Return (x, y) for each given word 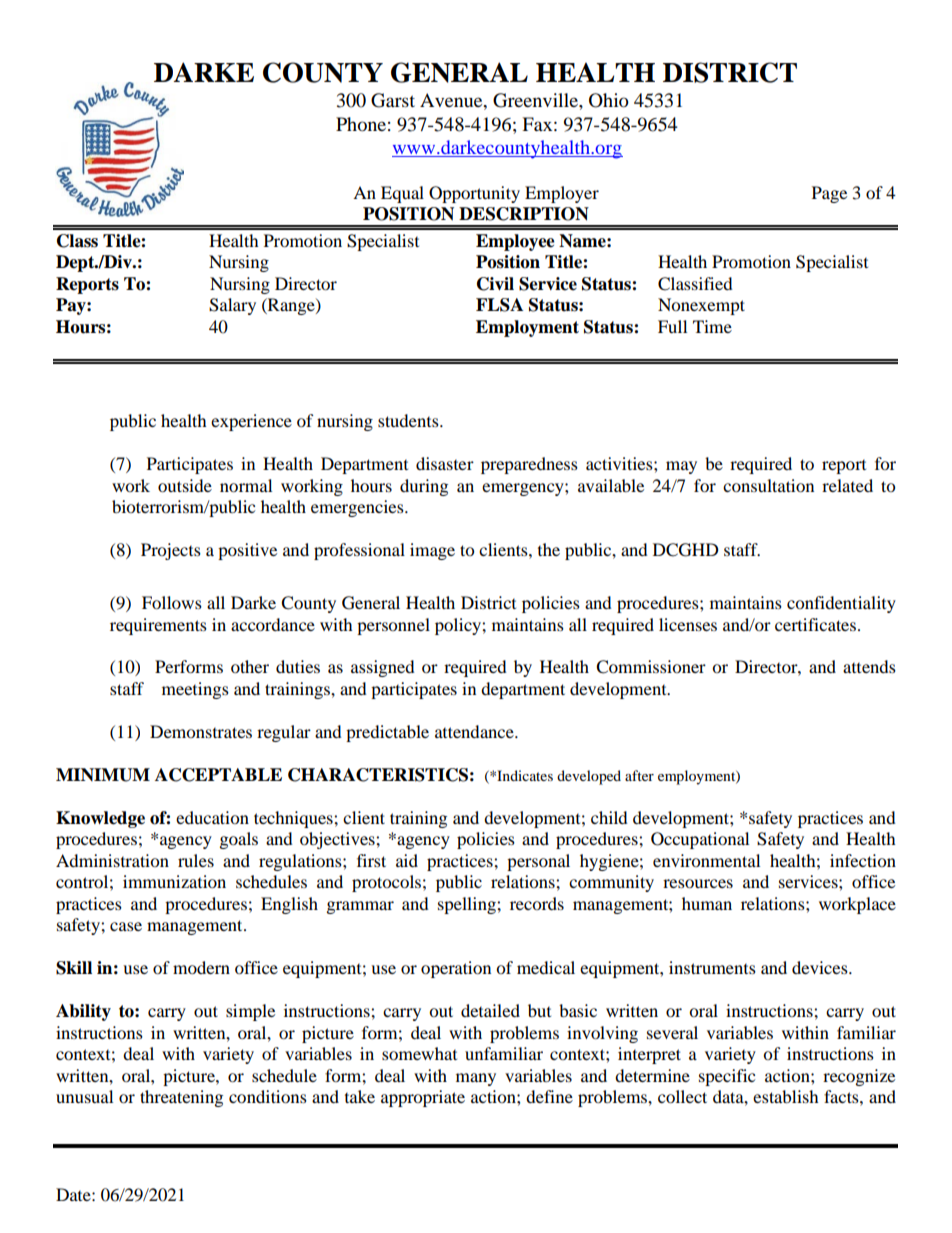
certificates (815, 624)
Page (829, 194)
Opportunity (474, 194)
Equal (402, 194)
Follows (172, 602)
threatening (181, 1098)
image (432, 551)
